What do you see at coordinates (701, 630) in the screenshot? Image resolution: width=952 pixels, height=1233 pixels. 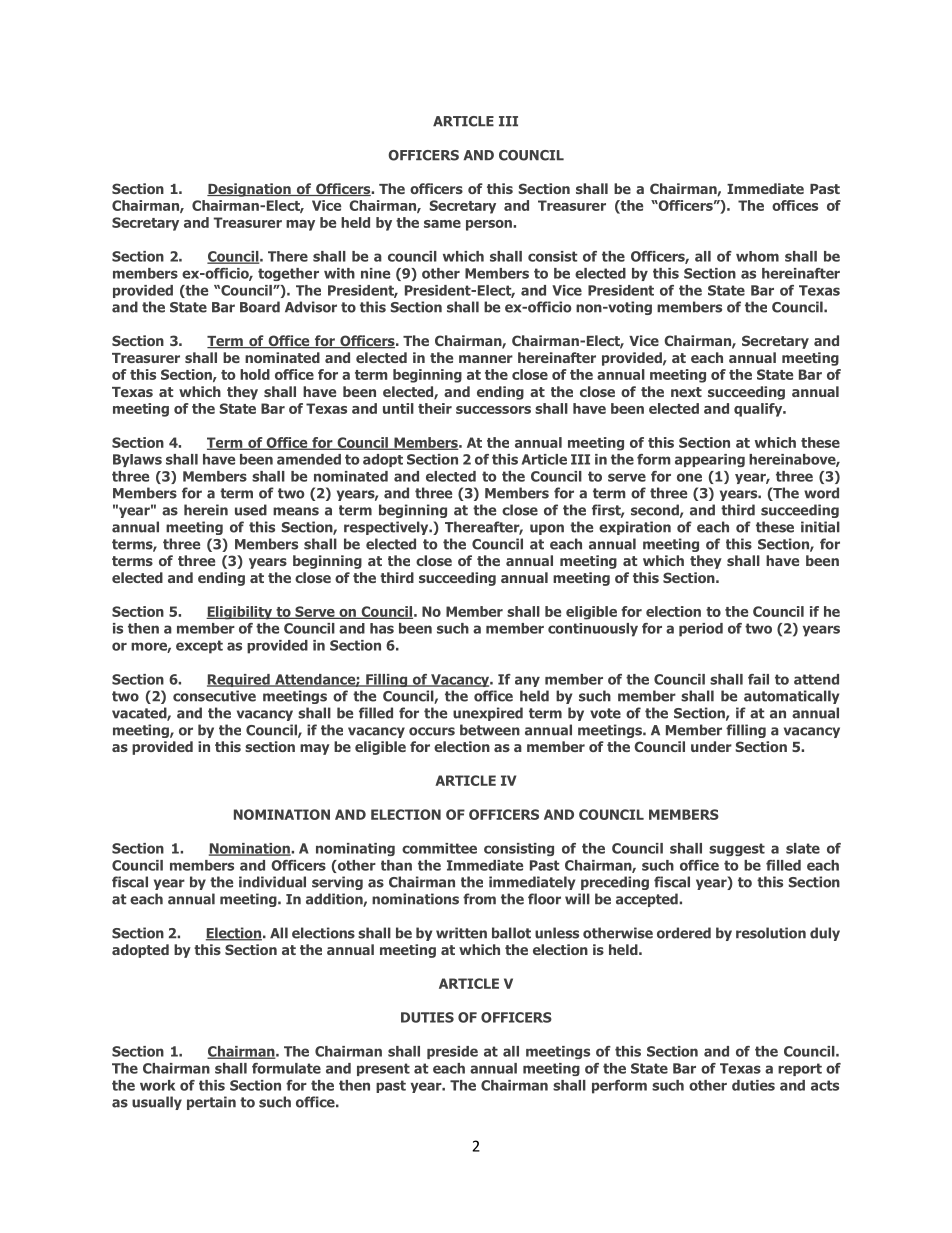 I see `period` at bounding box center [701, 630].
